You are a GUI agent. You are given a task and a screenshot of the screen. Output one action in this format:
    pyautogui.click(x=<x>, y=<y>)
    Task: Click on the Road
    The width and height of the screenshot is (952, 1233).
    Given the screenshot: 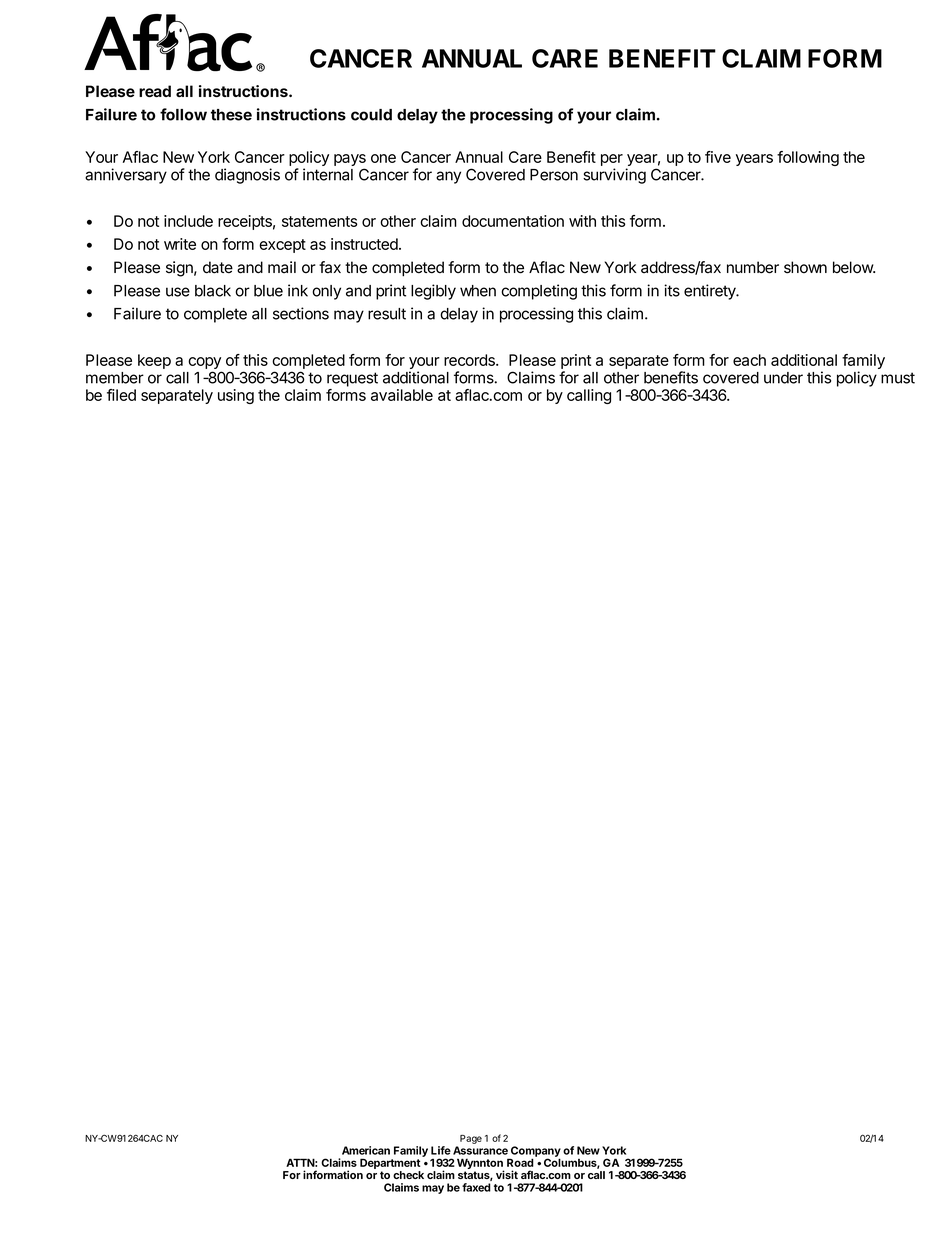 What is the action you would take?
    pyautogui.click(x=520, y=1162)
